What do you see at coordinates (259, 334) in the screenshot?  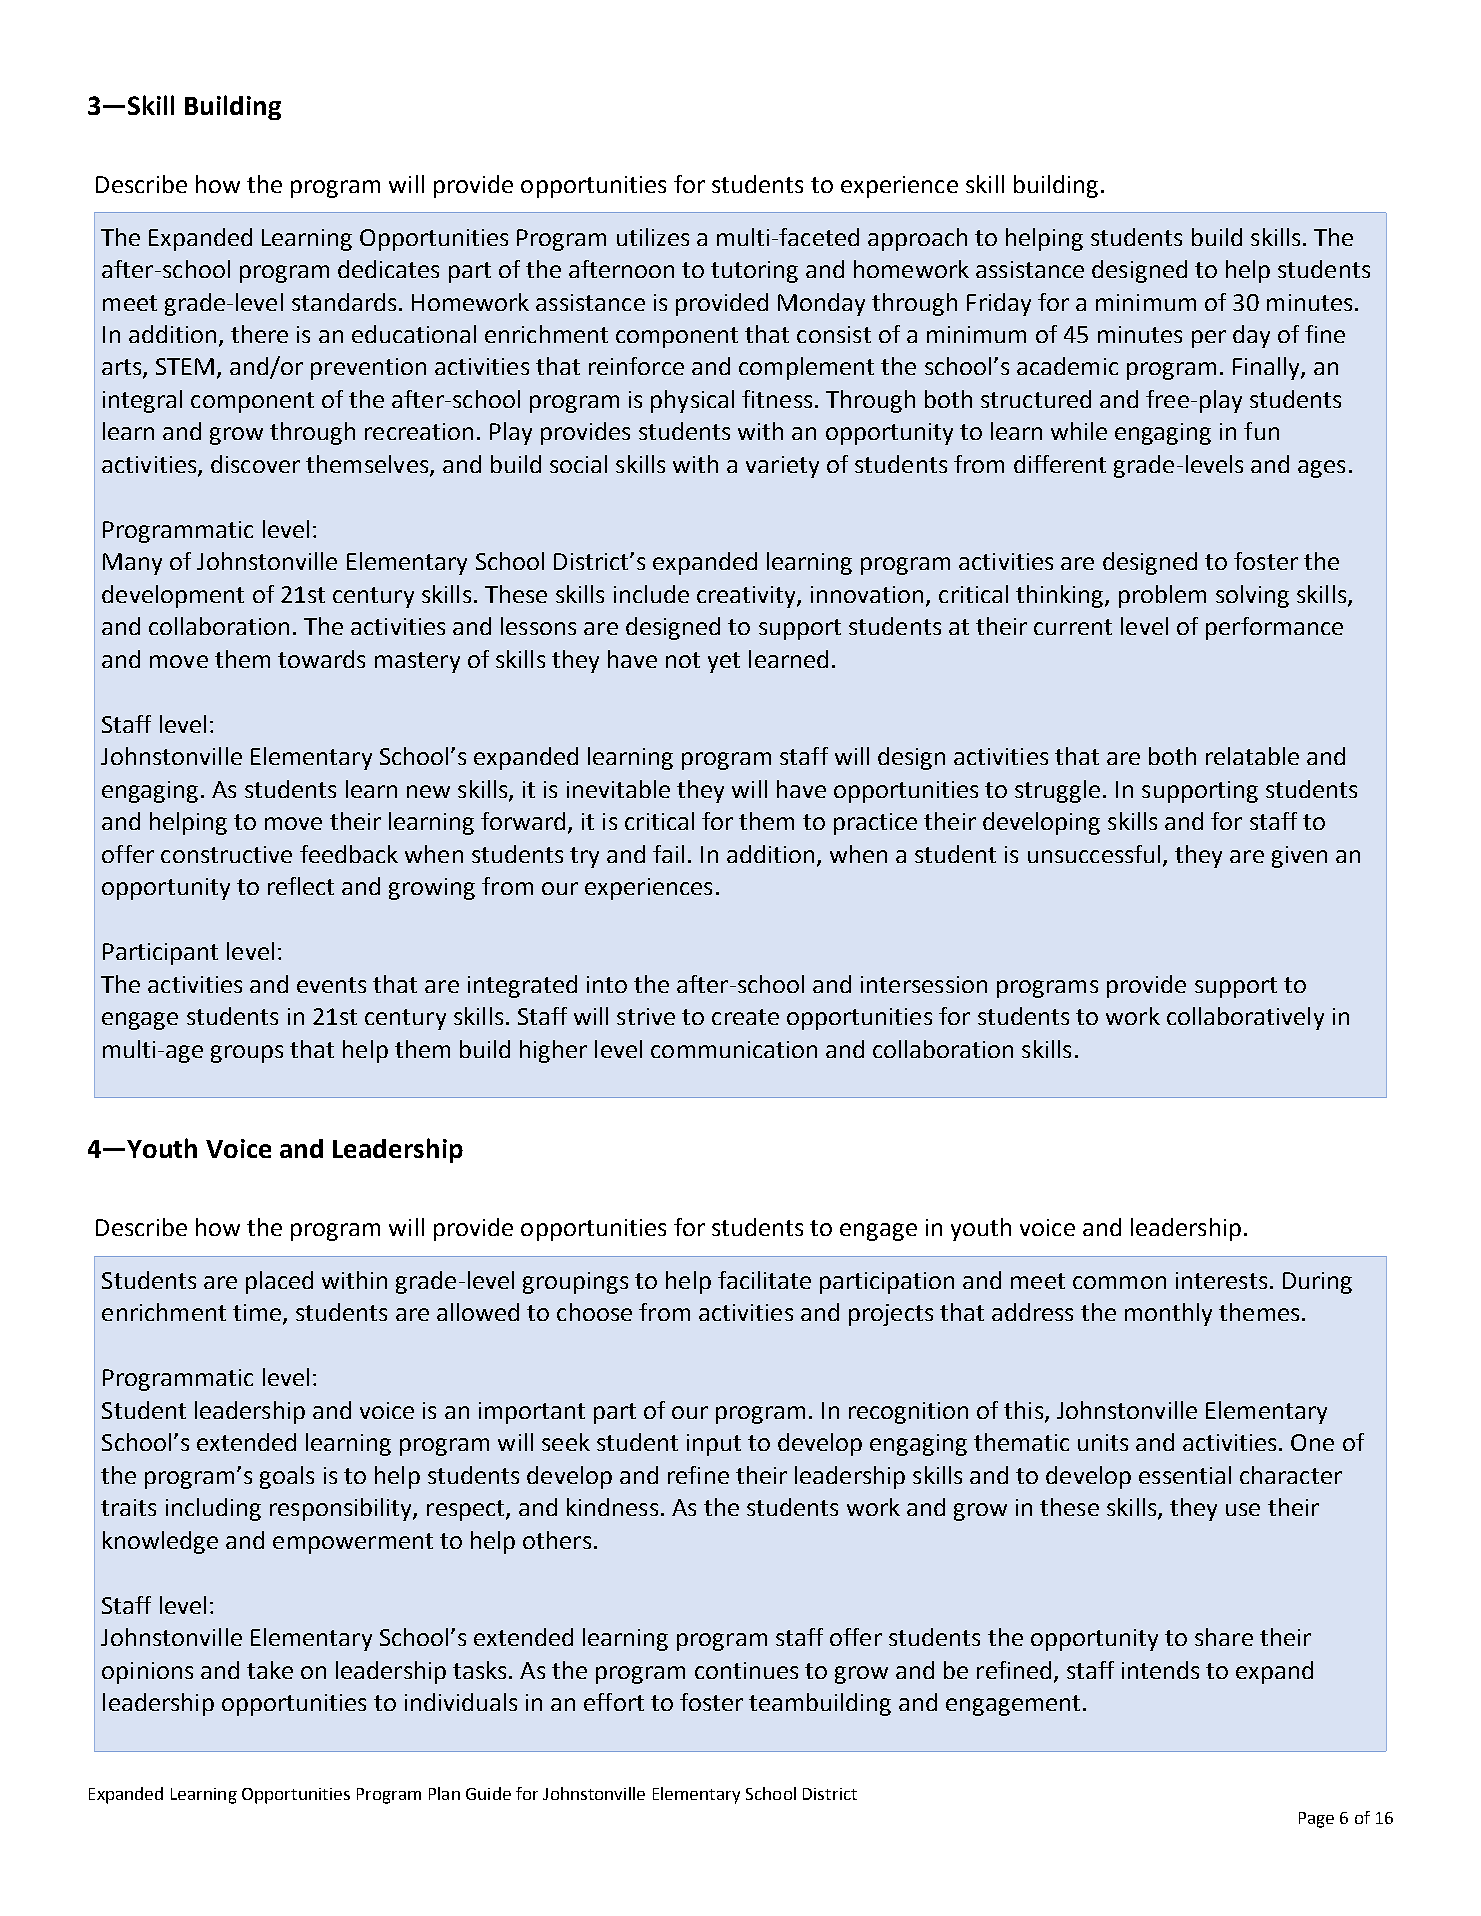 I see `there` at bounding box center [259, 334].
